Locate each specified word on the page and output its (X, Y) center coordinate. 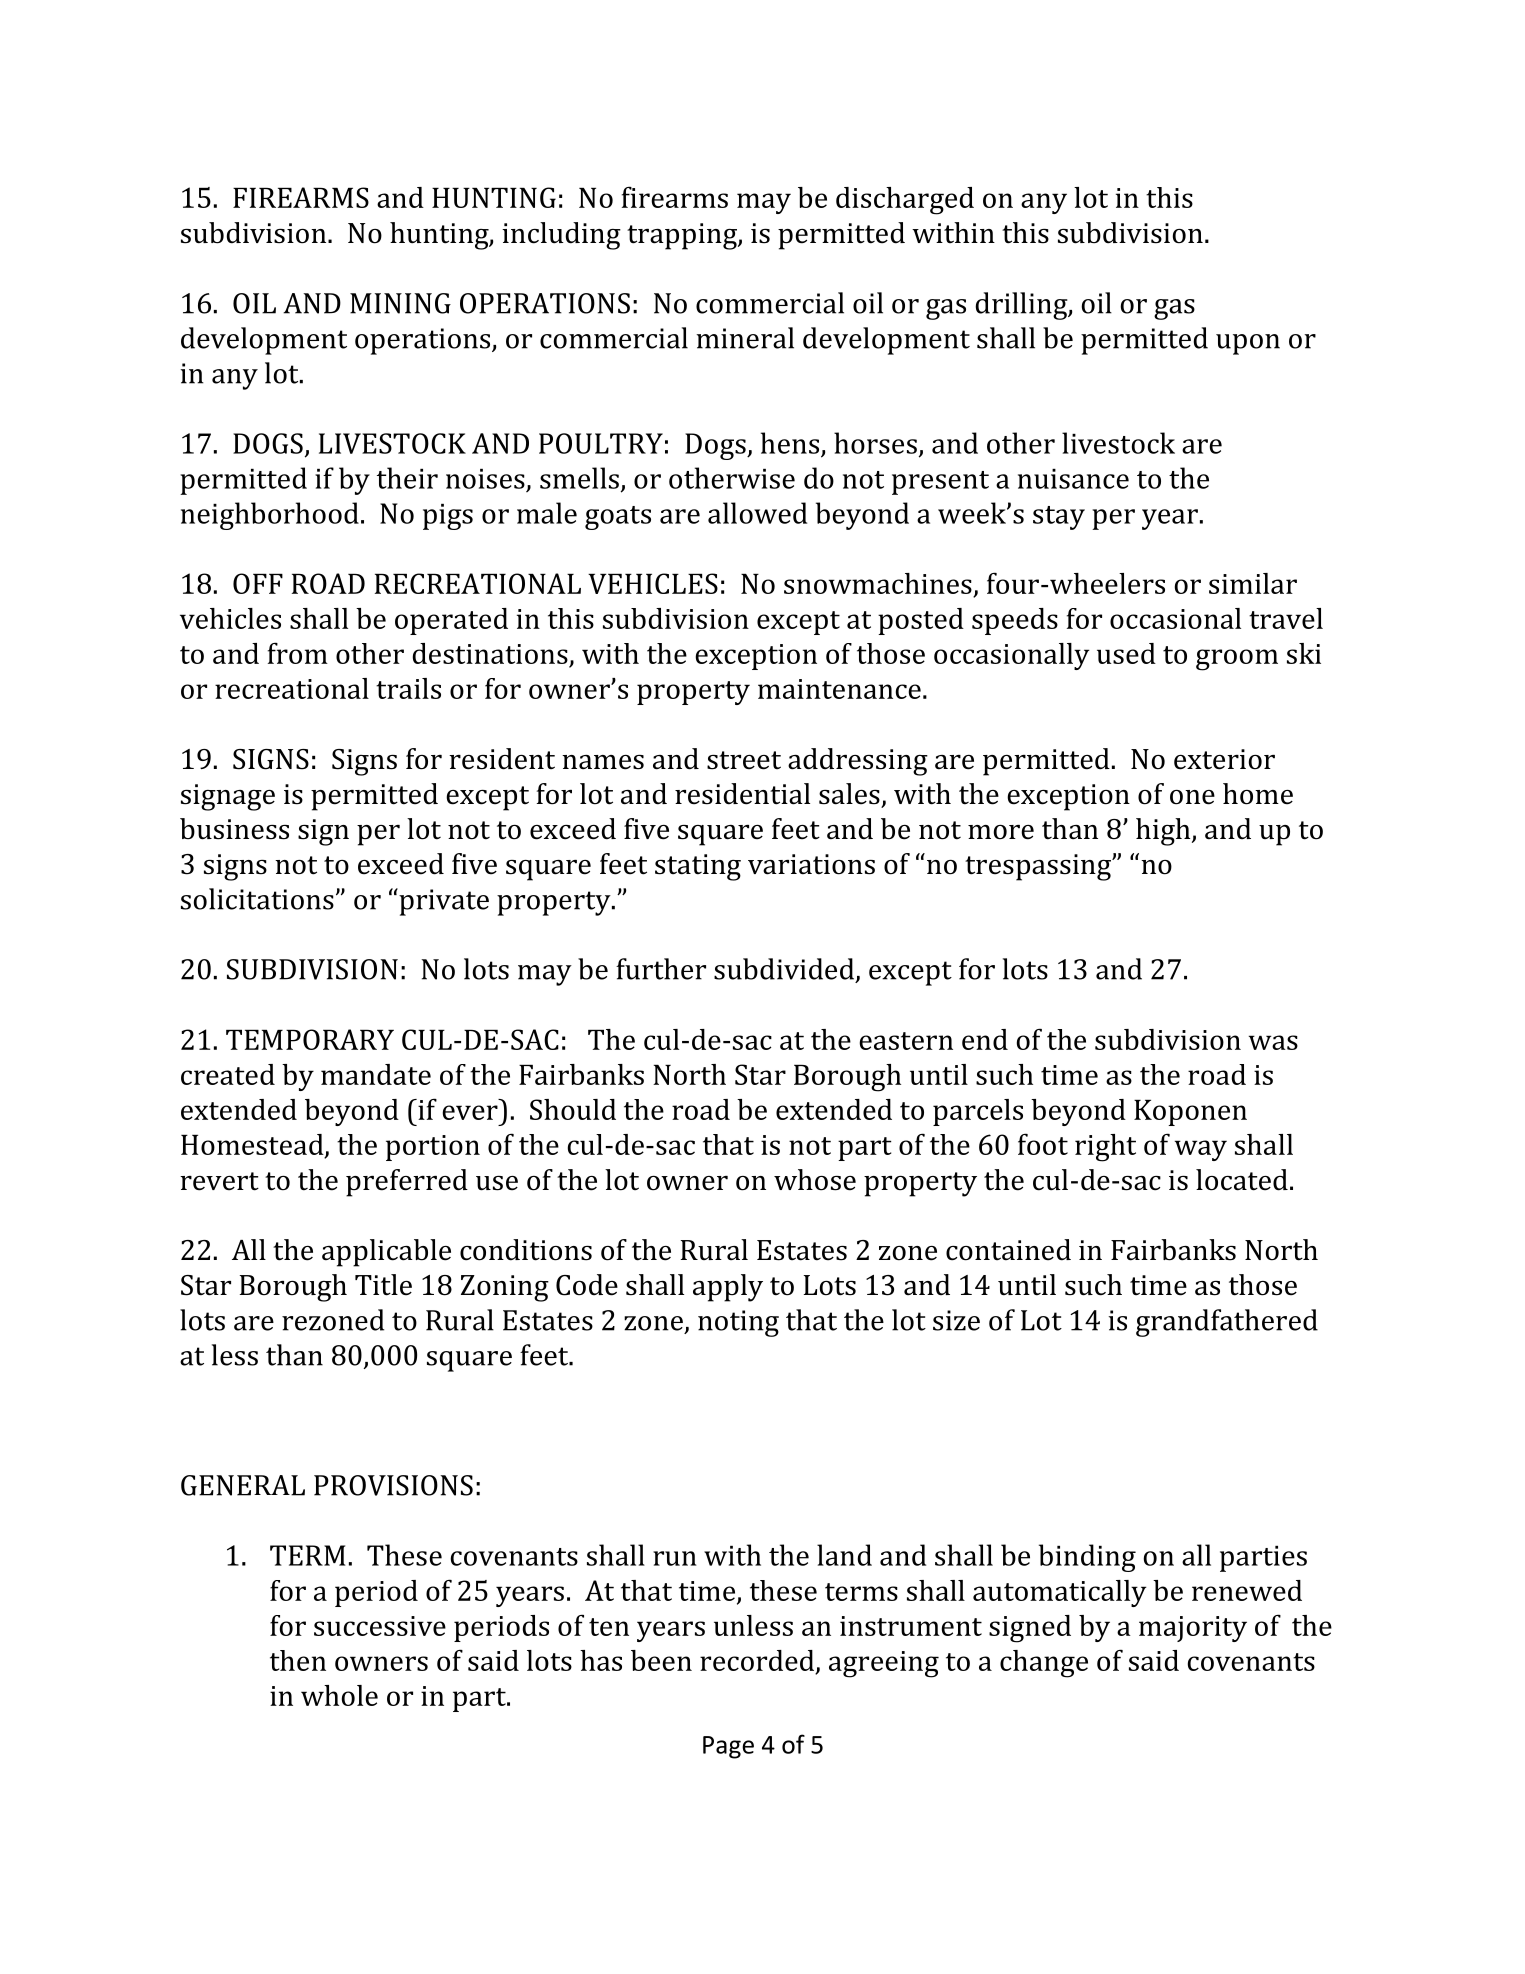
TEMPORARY (310, 1039)
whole (339, 1695)
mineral (745, 338)
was (1273, 1042)
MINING (400, 303)
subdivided (784, 969)
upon (1248, 344)
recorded (758, 1661)
